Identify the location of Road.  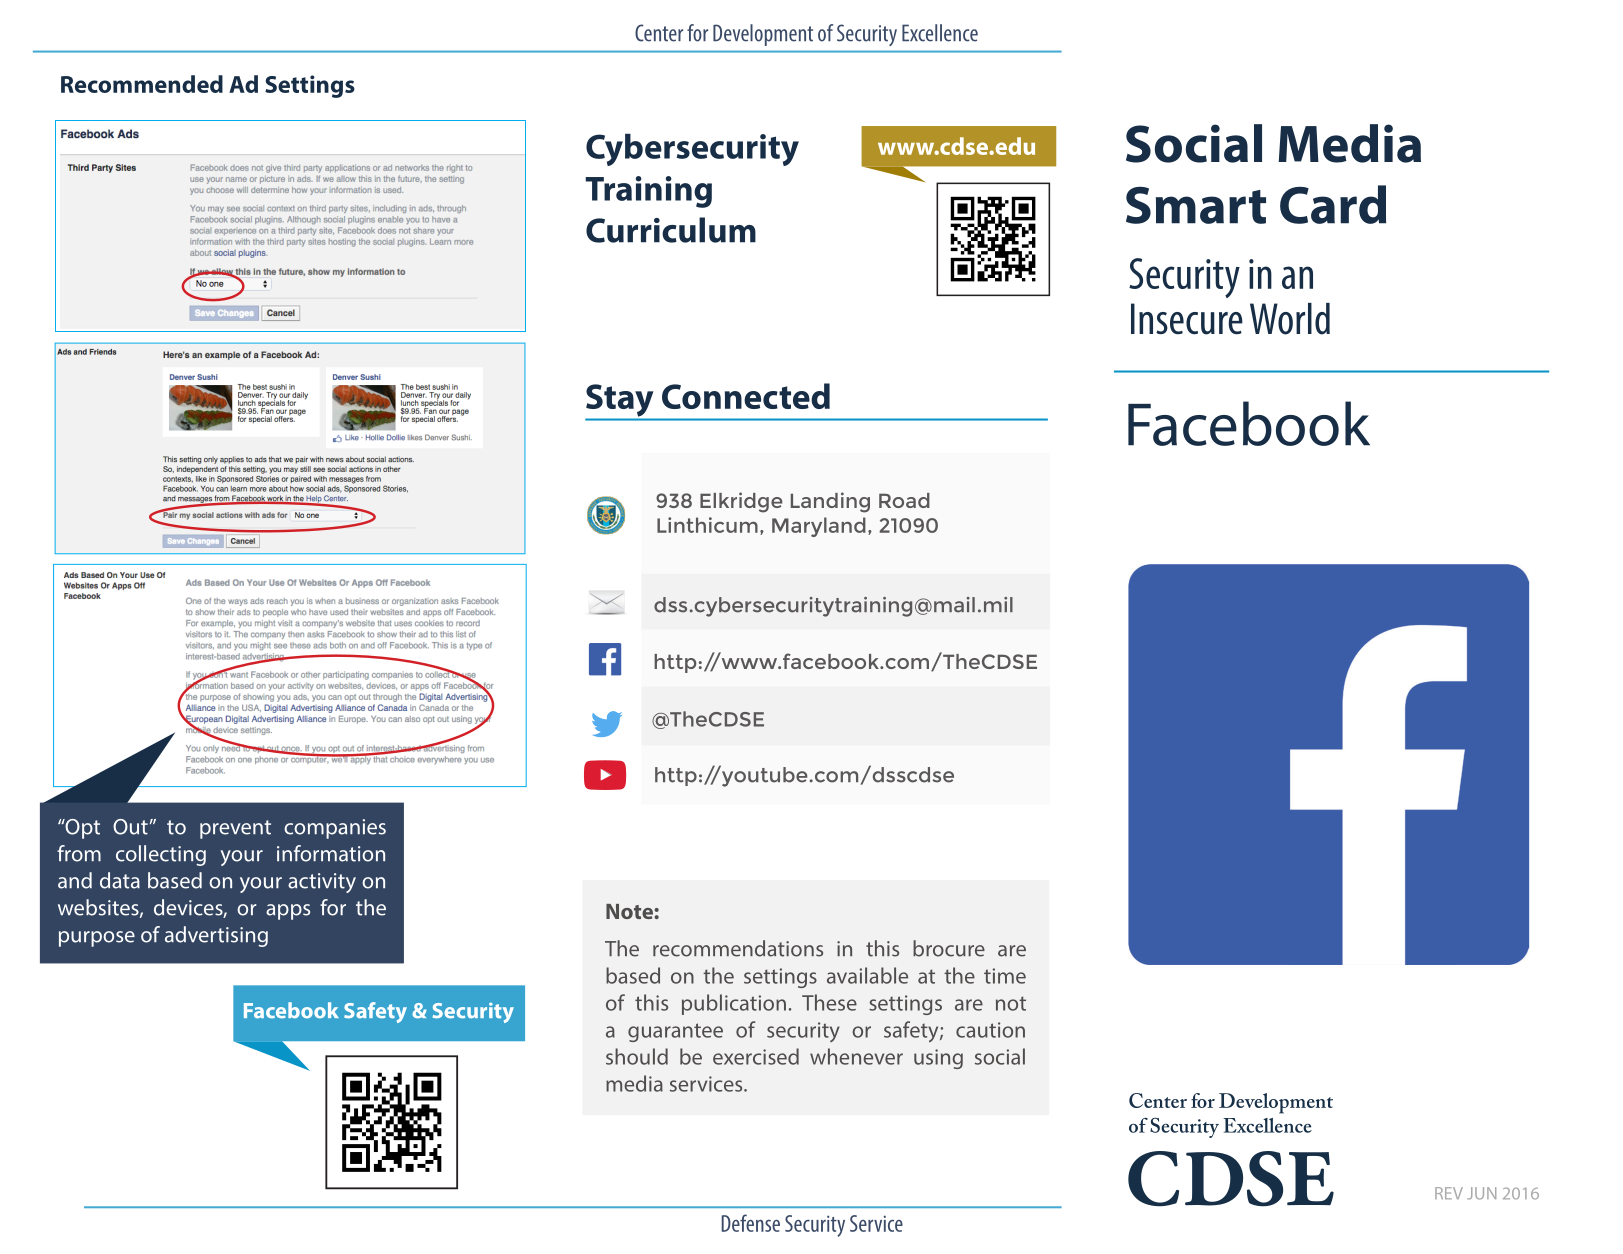
(904, 500).
